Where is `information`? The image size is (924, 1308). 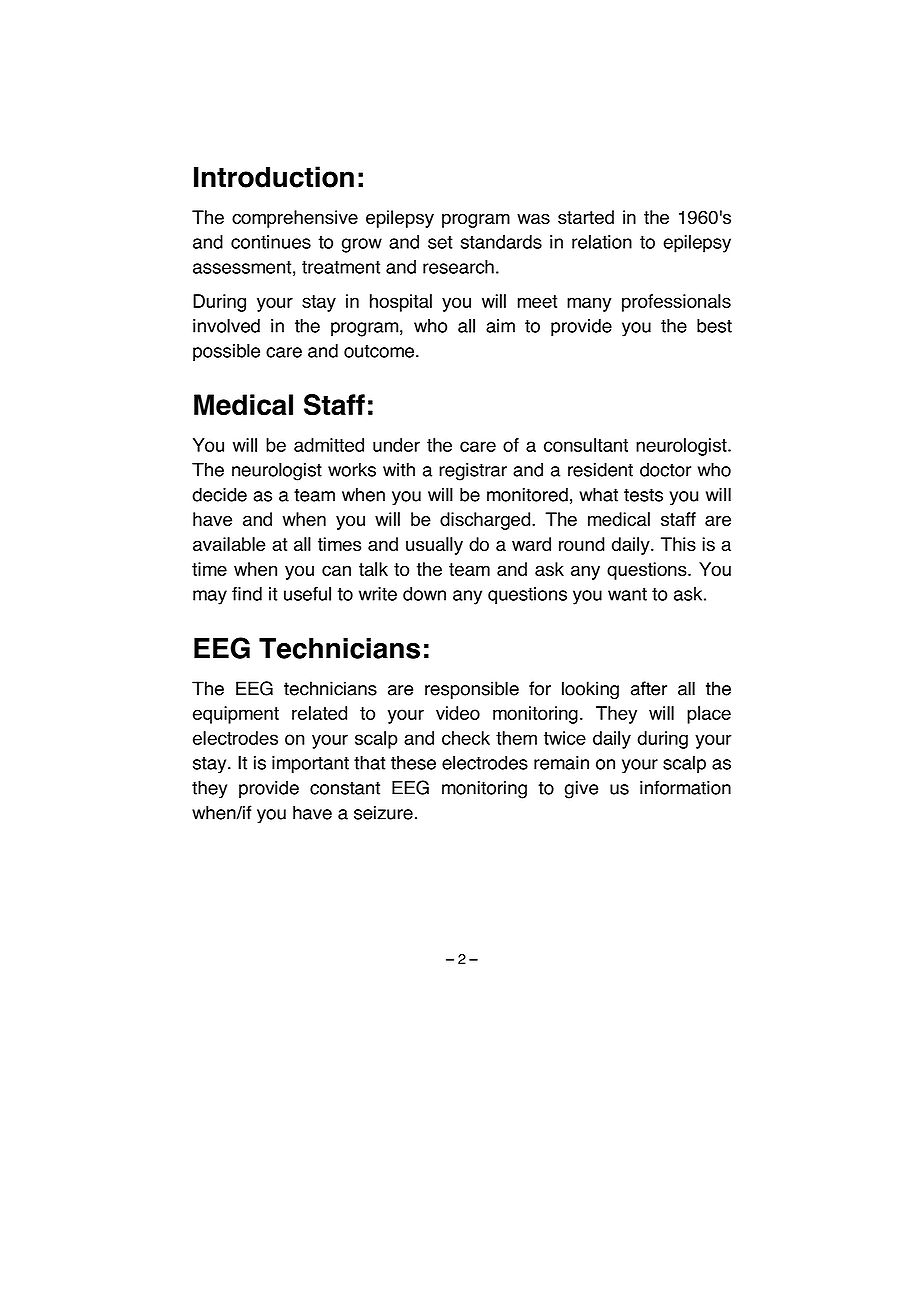
information is located at coordinates (685, 787).
